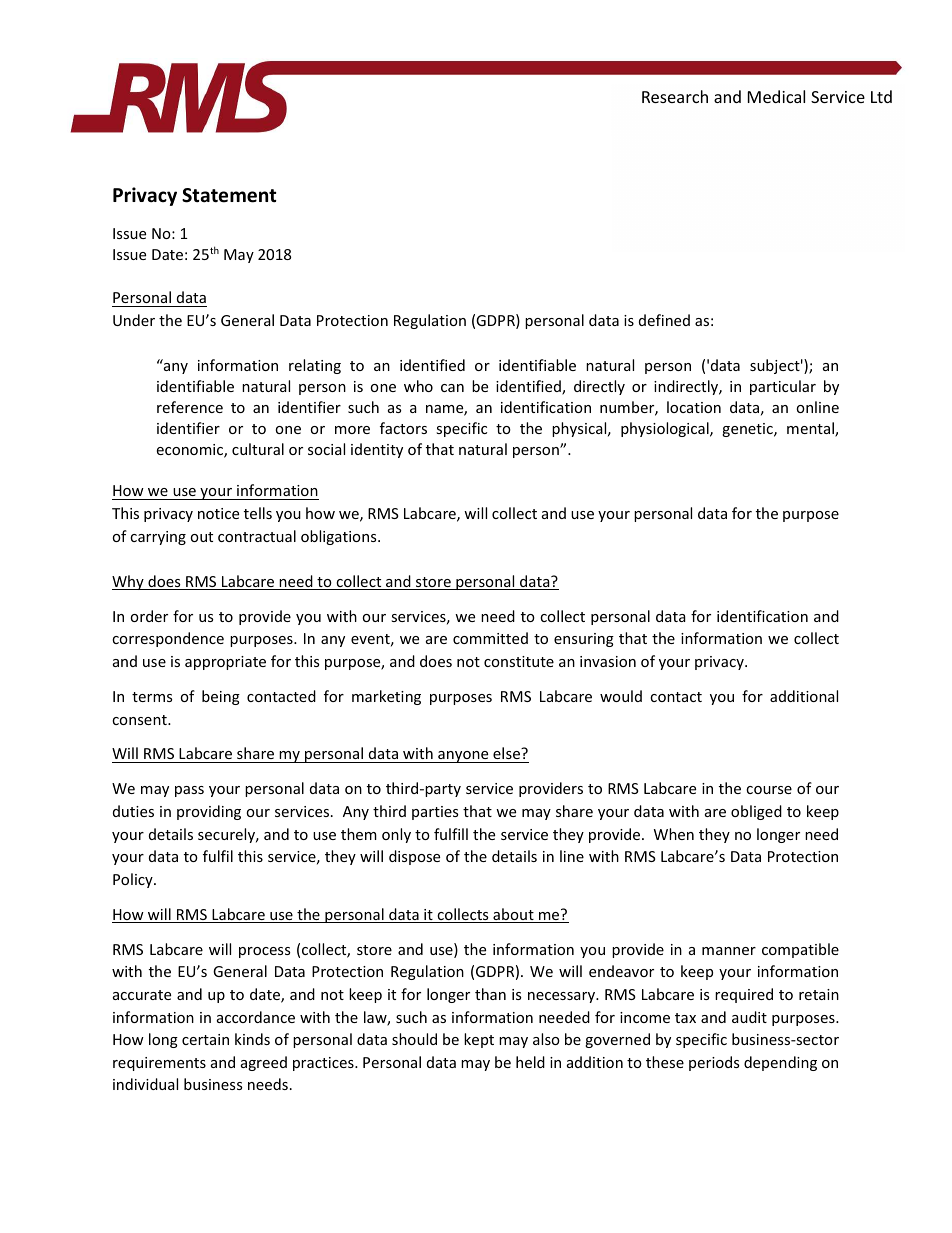 This screenshot has height=1233, width=952. Describe the element at coordinates (209, 812) in the screenshot. I see `providing` at that location.
